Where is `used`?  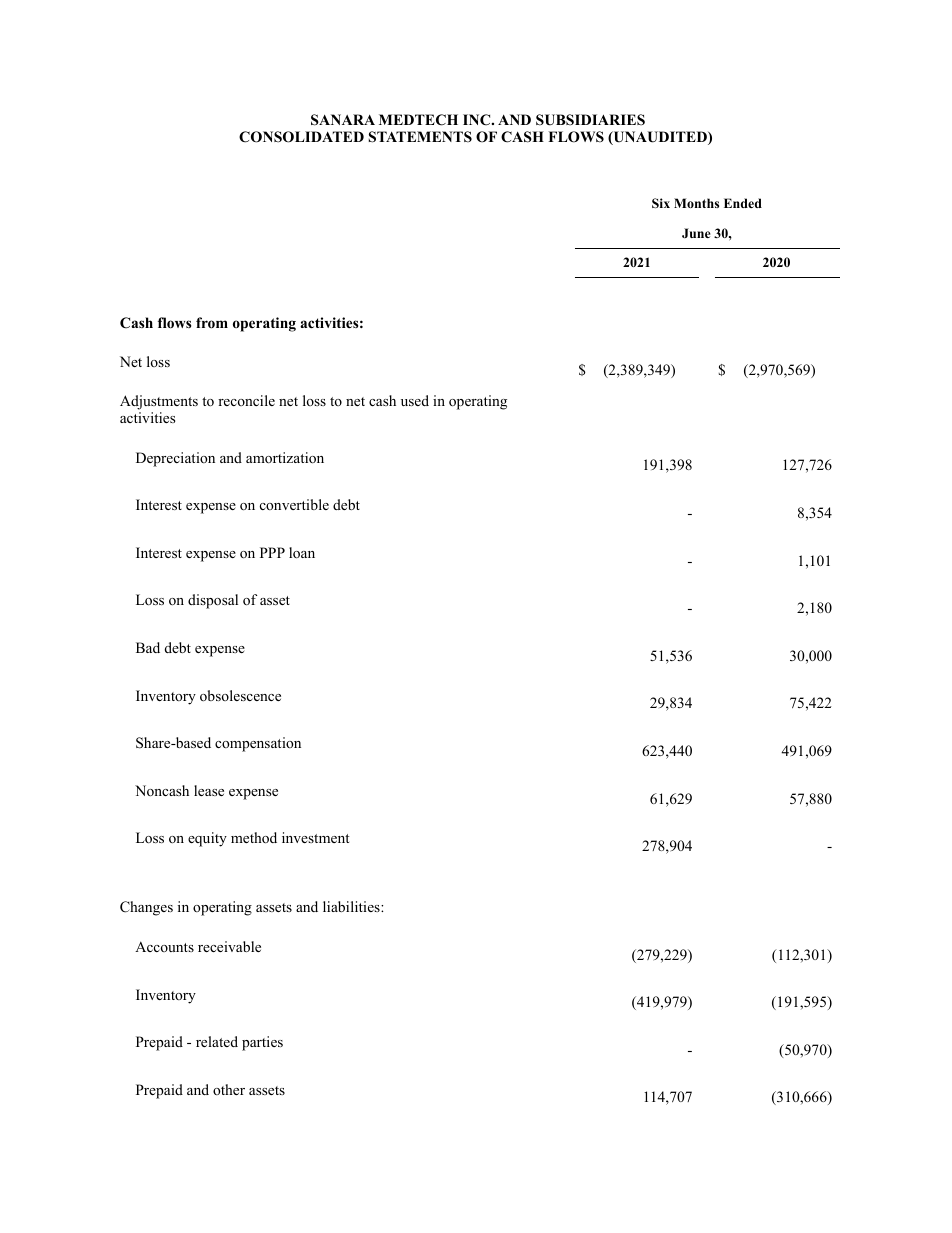
used is located at coordinates (415, 400).
